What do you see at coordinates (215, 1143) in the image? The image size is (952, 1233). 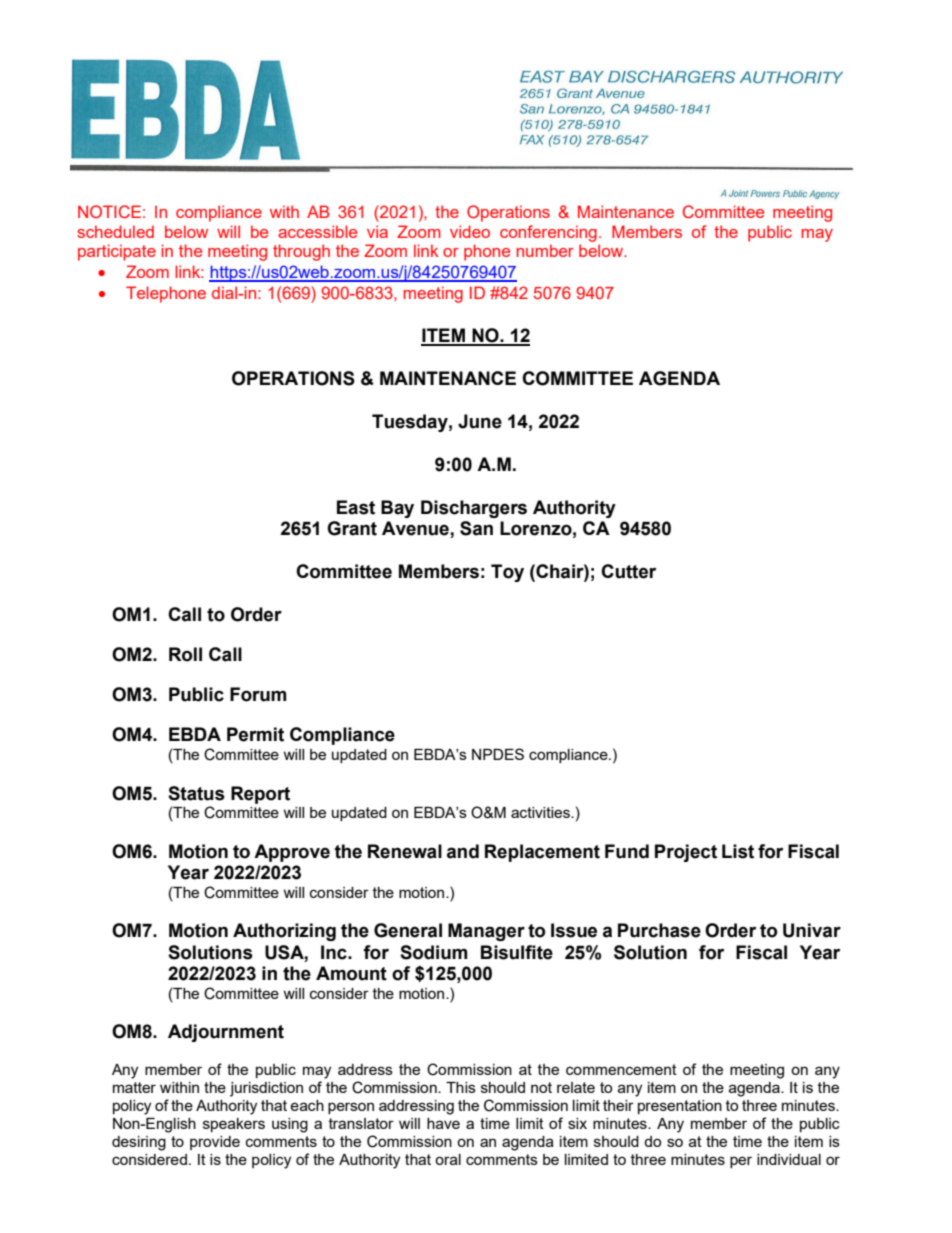 I see `provide` at bounding box center [215, 1143].
